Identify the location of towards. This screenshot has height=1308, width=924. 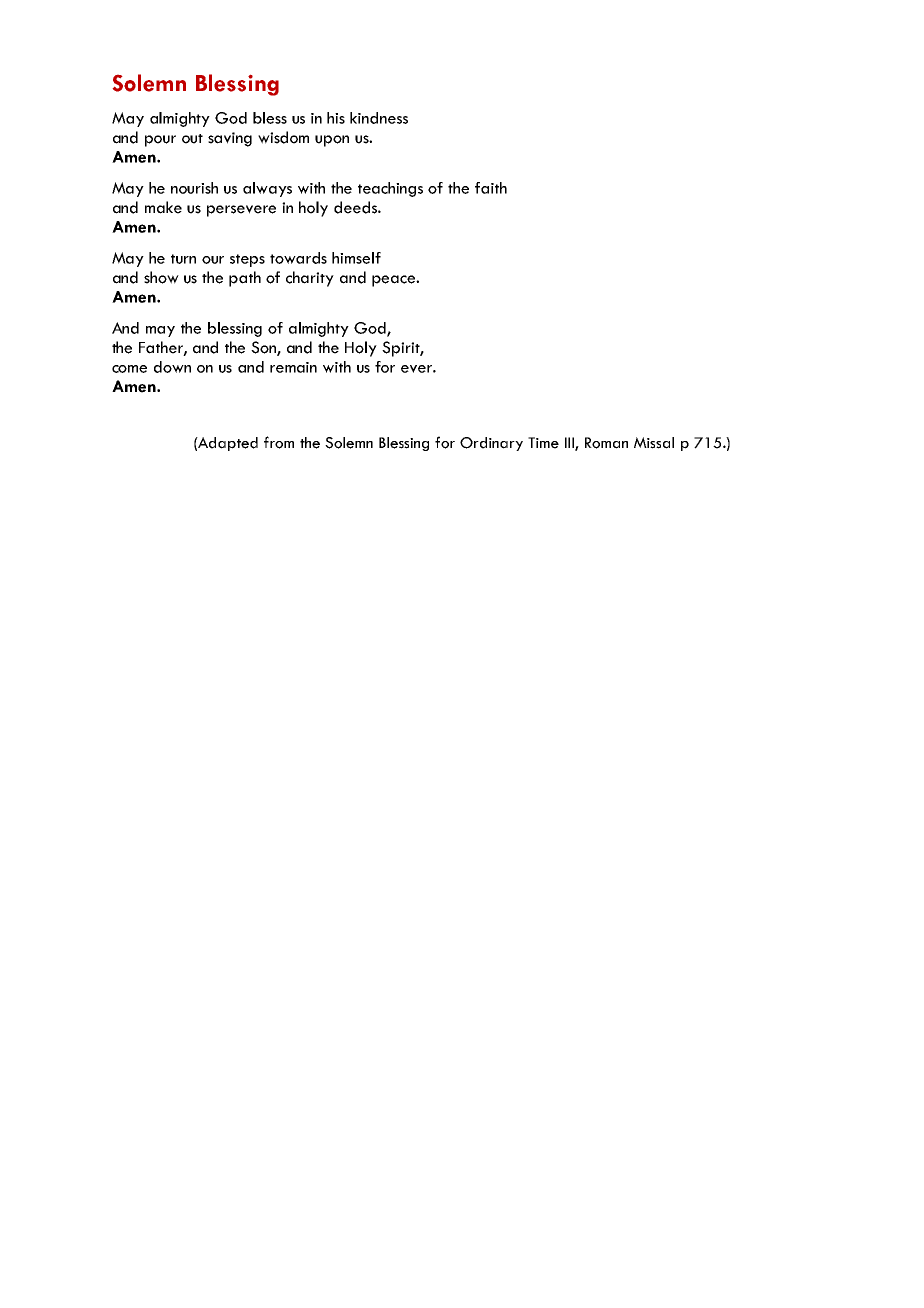
(298, 258).
